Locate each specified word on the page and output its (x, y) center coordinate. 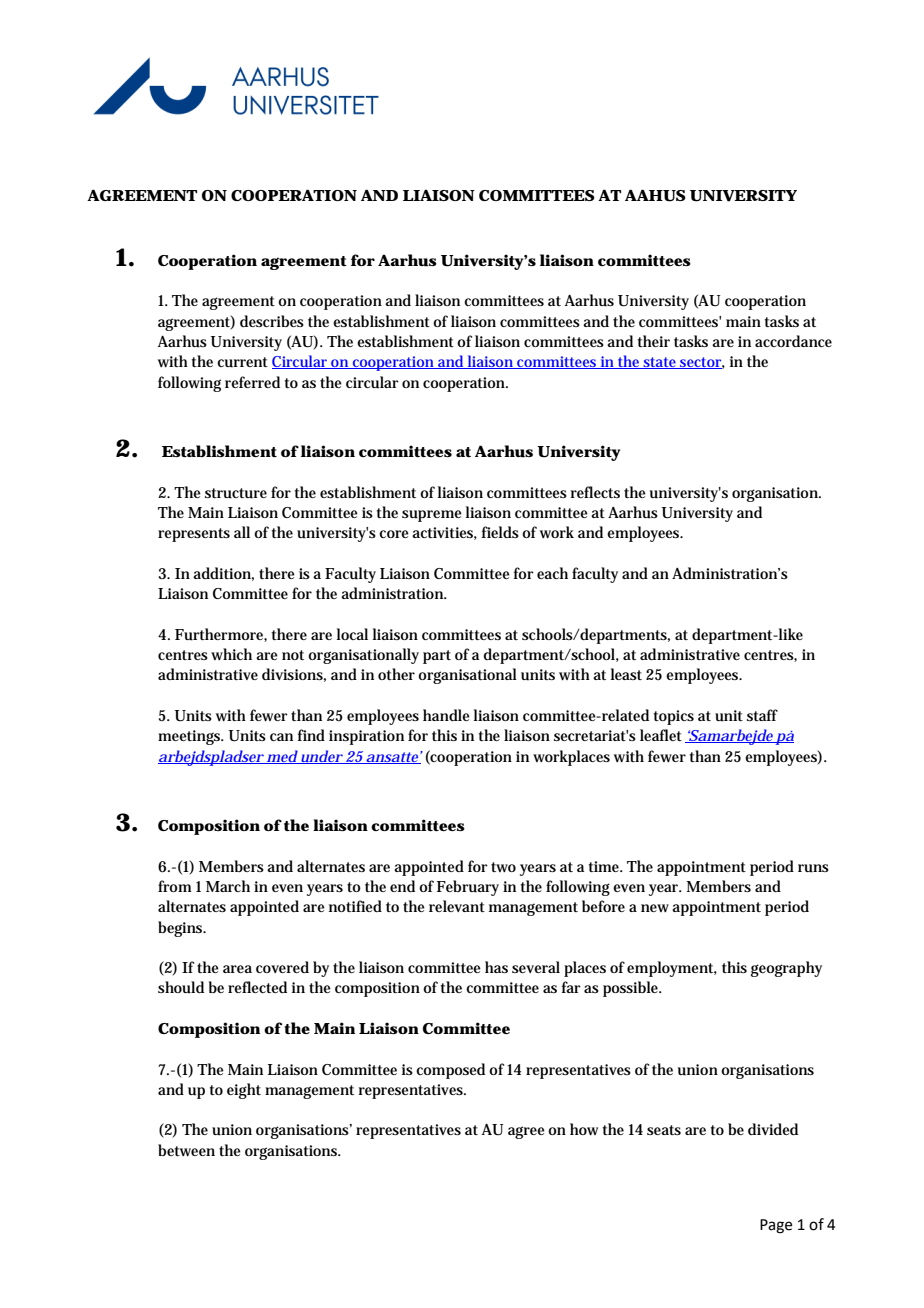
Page (776, 1226)
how (584, 1129)
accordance (793, 341)
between (186, 1150)
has (496, 967)
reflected (257, 987)
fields (500, 532)
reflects (595, 492)
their (654, 341)
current (242, 362)
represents (194, 535)
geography (786, 969)
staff (762, 715)
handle (446, 715)
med (281, 757)
